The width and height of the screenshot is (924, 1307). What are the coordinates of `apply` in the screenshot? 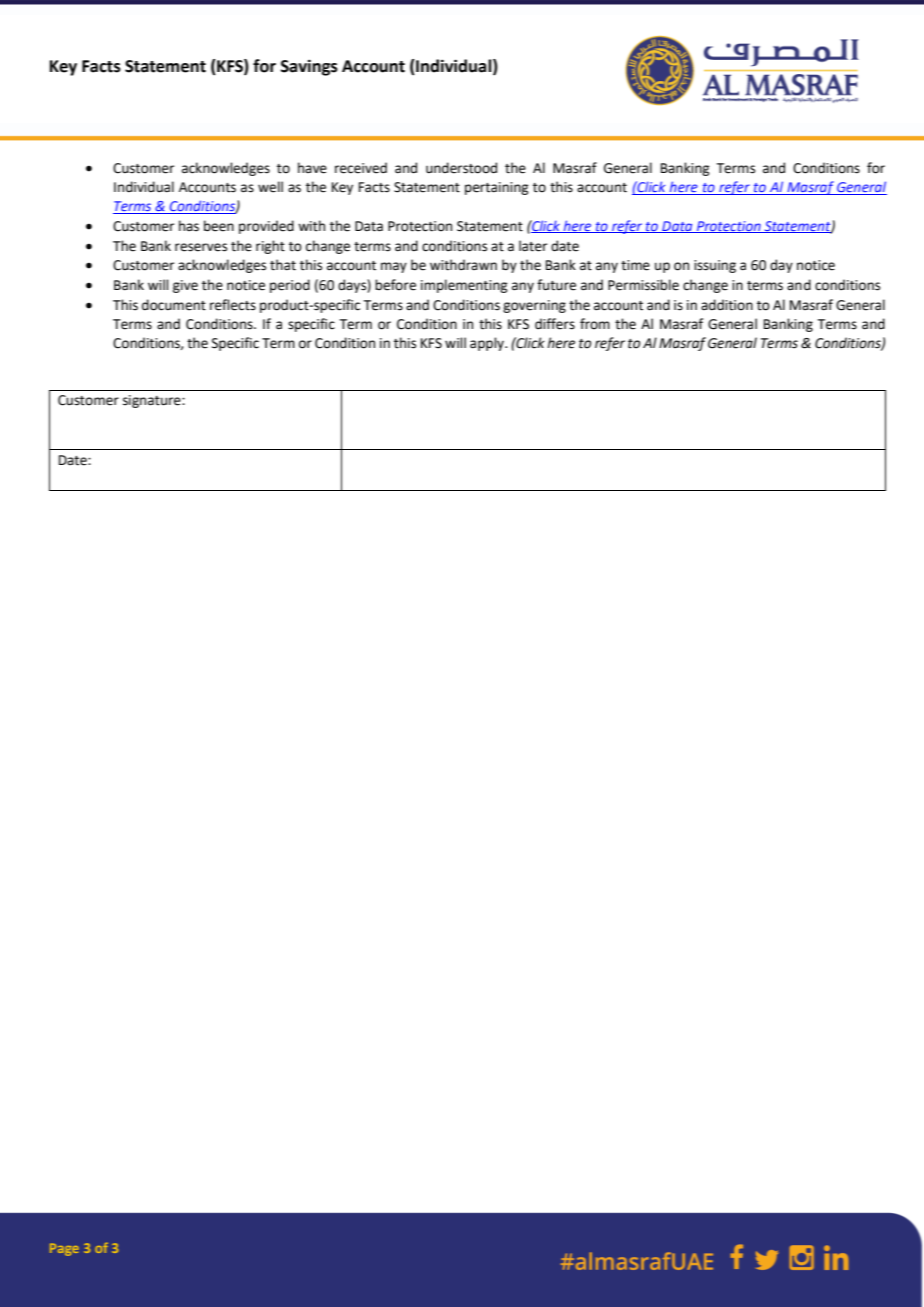 It's located at (488, 344).
